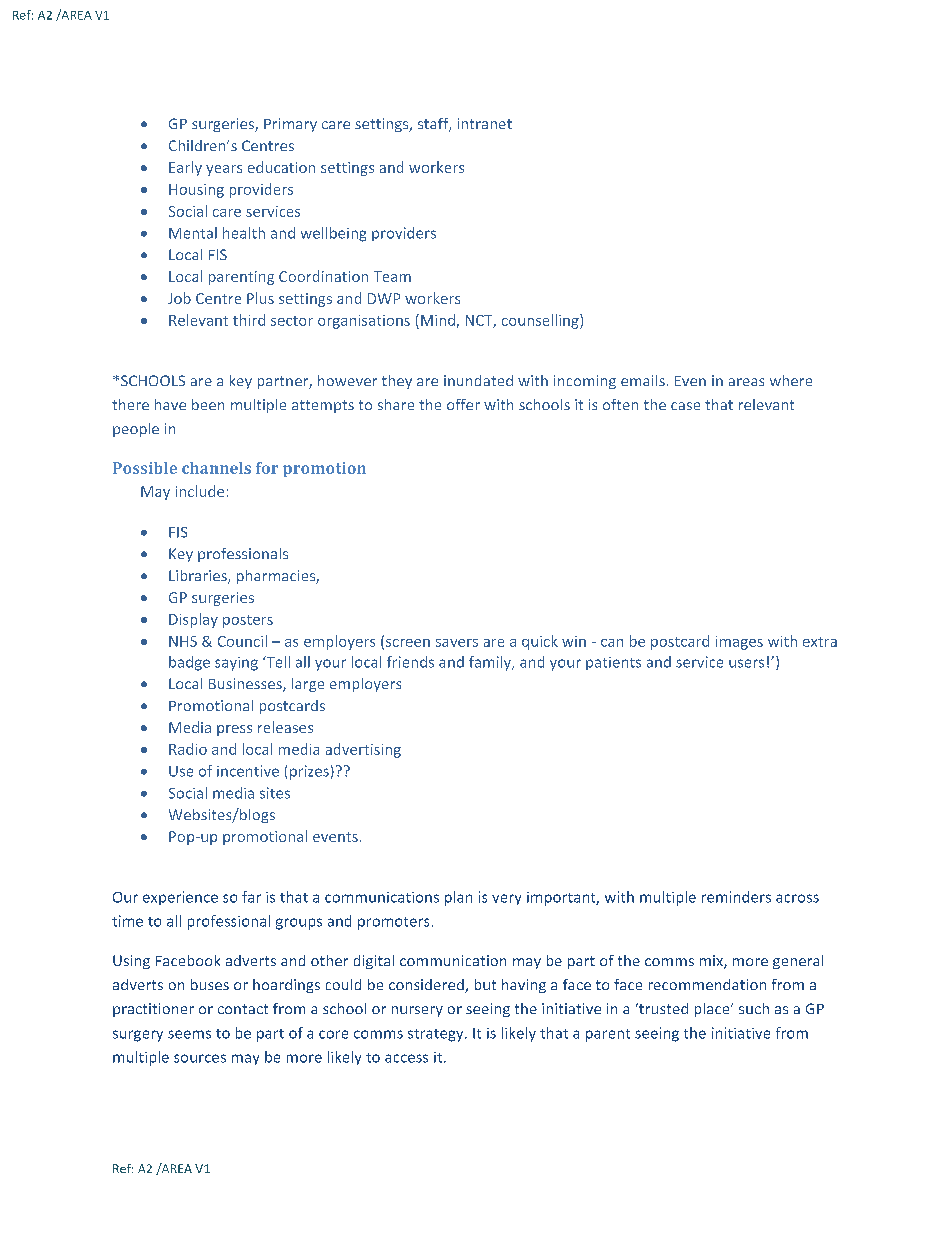 This screenshot has height=1233, width=952. What do you see at coordinates (541, 321) in the screenshot?
I see `counselling` at bounding box center [541, 321].
